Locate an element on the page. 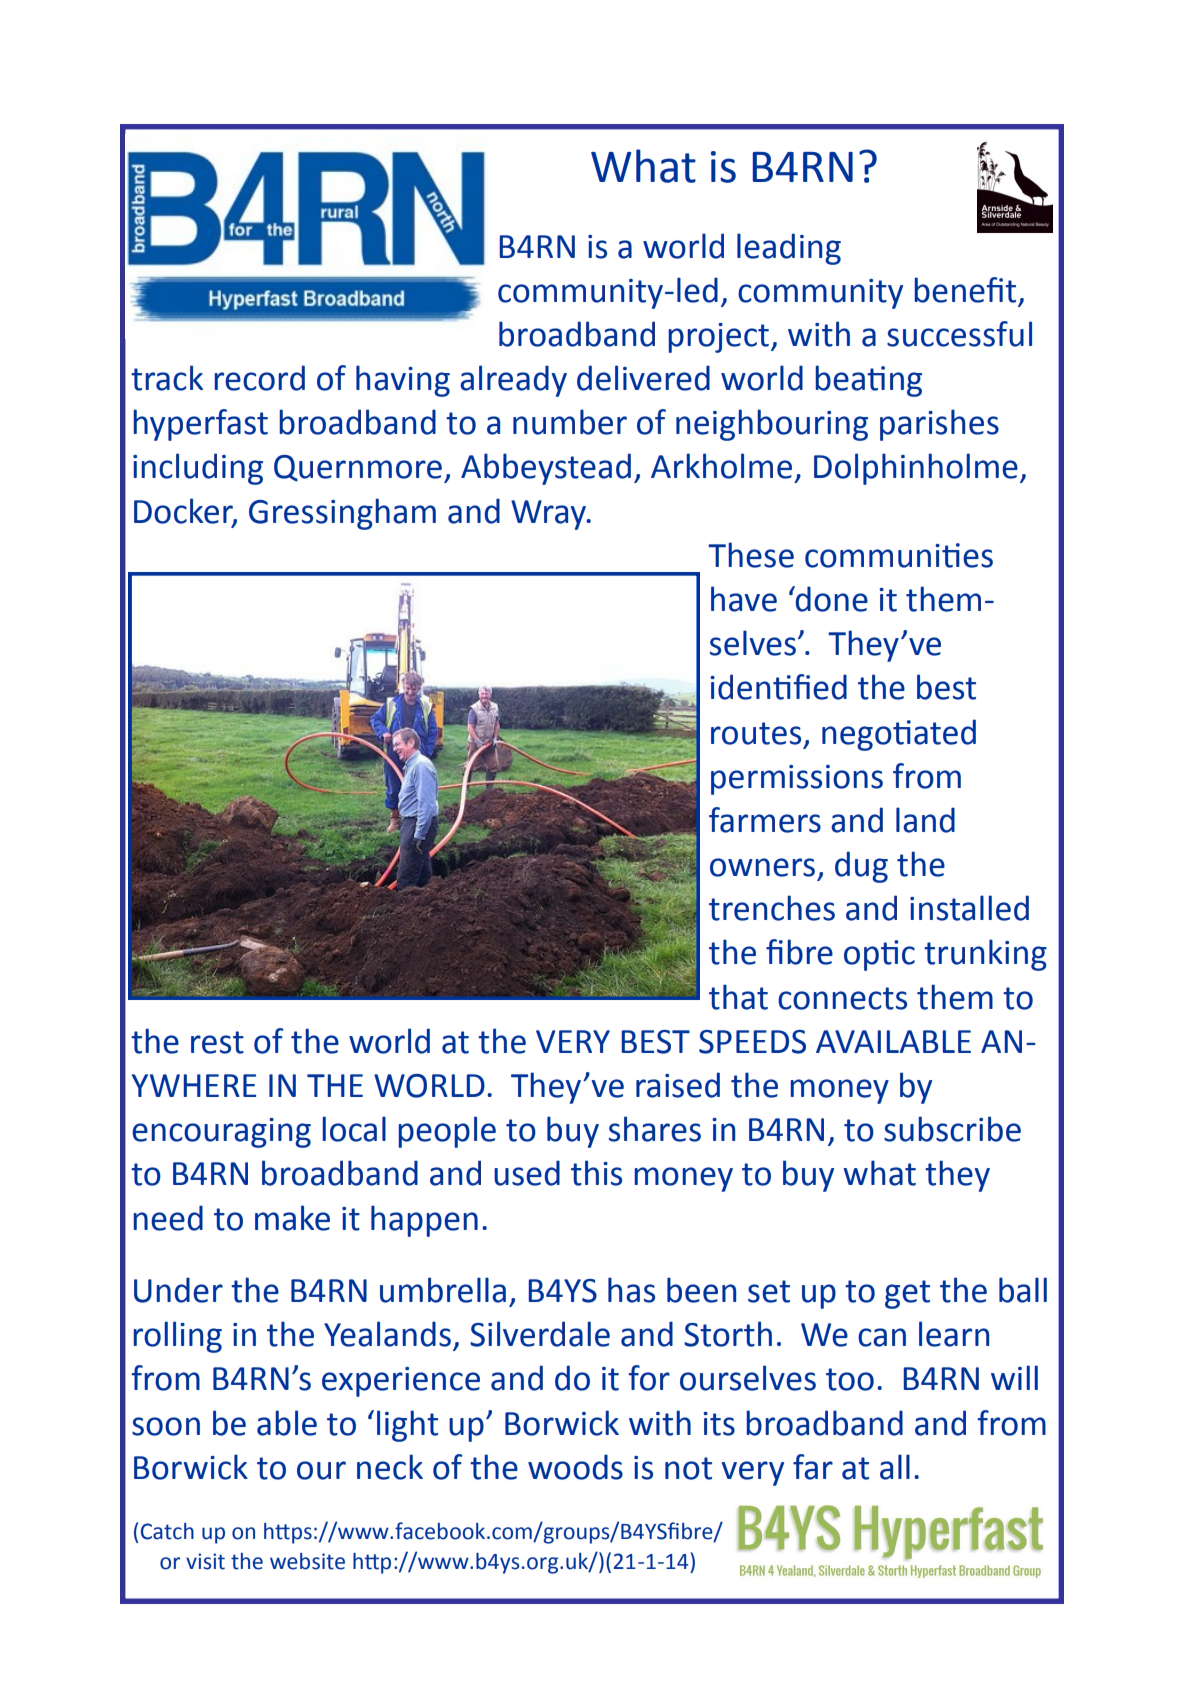 The image size is (1197, 1693). too is located at coordinates (850, 1379).
